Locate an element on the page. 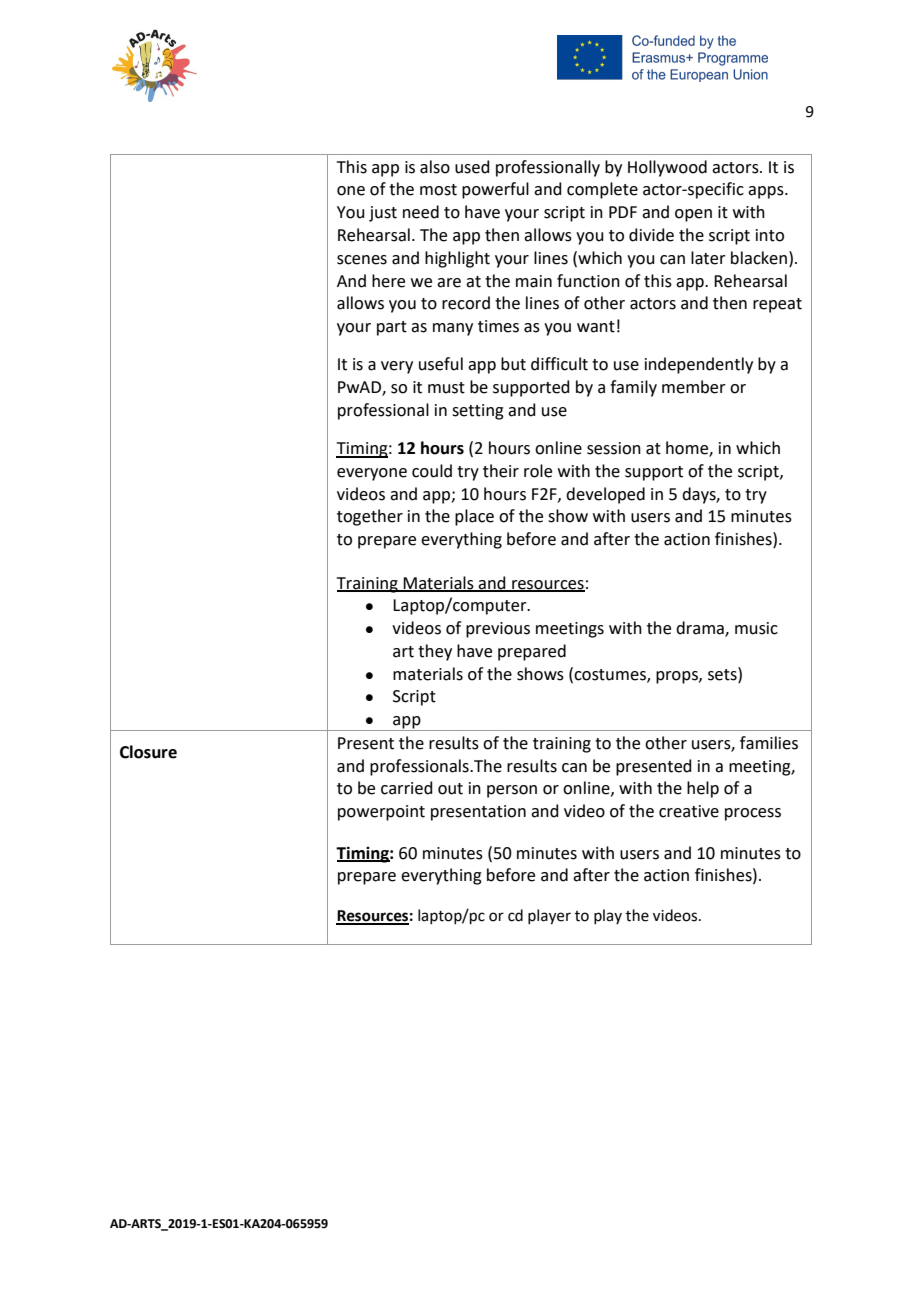 Image resolution: width=924 pixels, height=1308 pixels. help is located at coordinates (703, 789).
